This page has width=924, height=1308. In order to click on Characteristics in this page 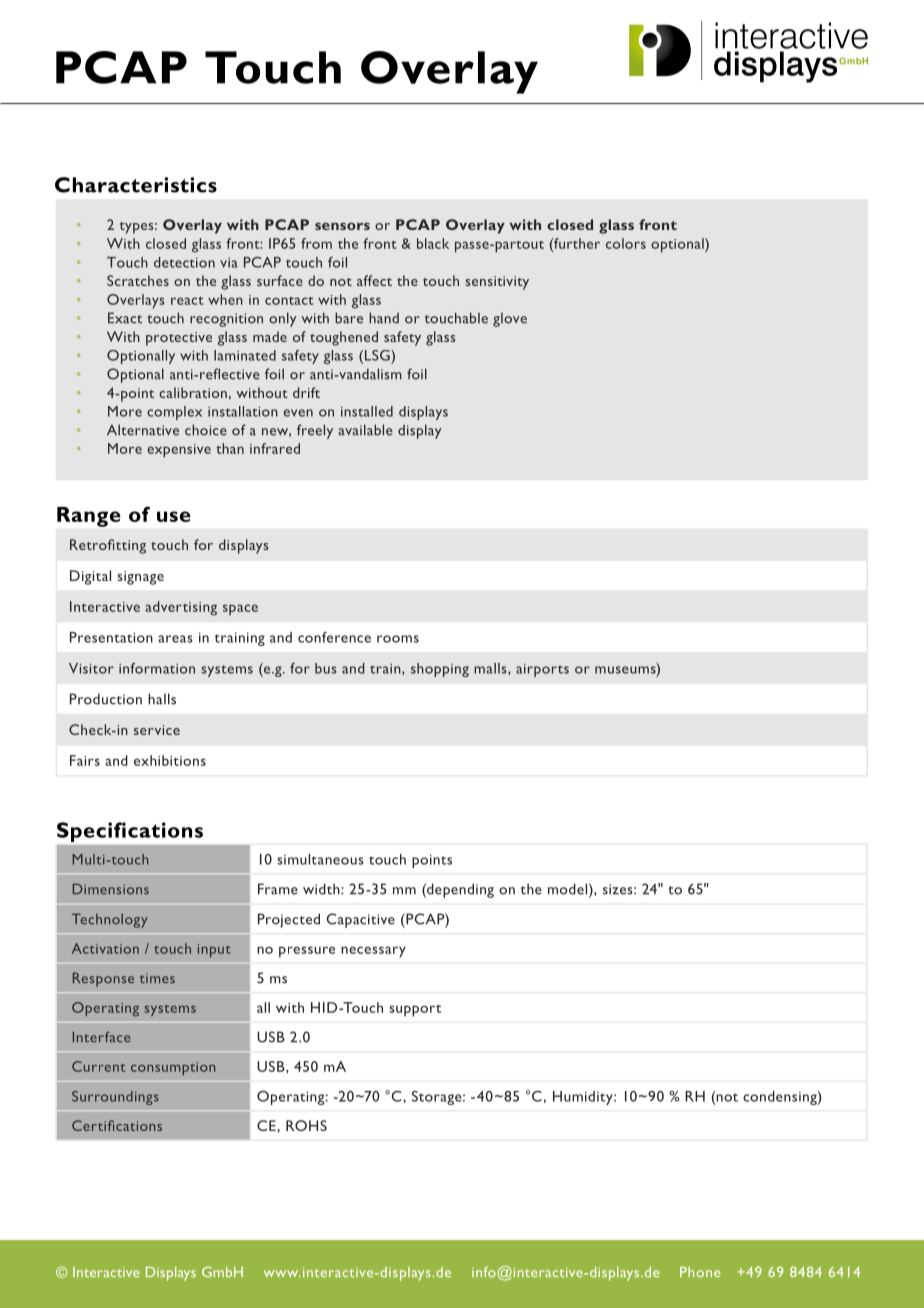, I will do `click(136, 185)`.
